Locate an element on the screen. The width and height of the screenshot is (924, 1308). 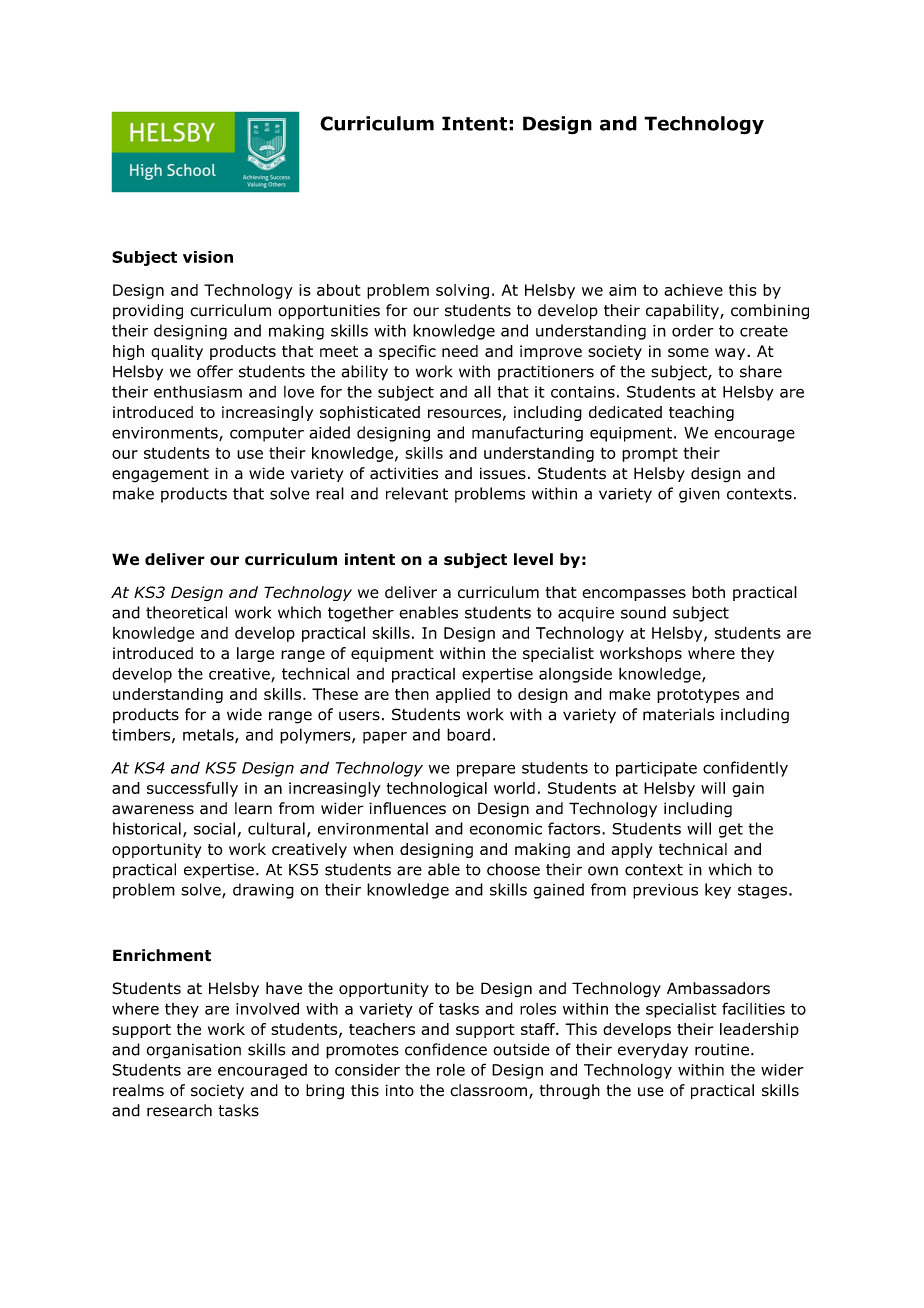
research is located at coordinates (179, 1110).
